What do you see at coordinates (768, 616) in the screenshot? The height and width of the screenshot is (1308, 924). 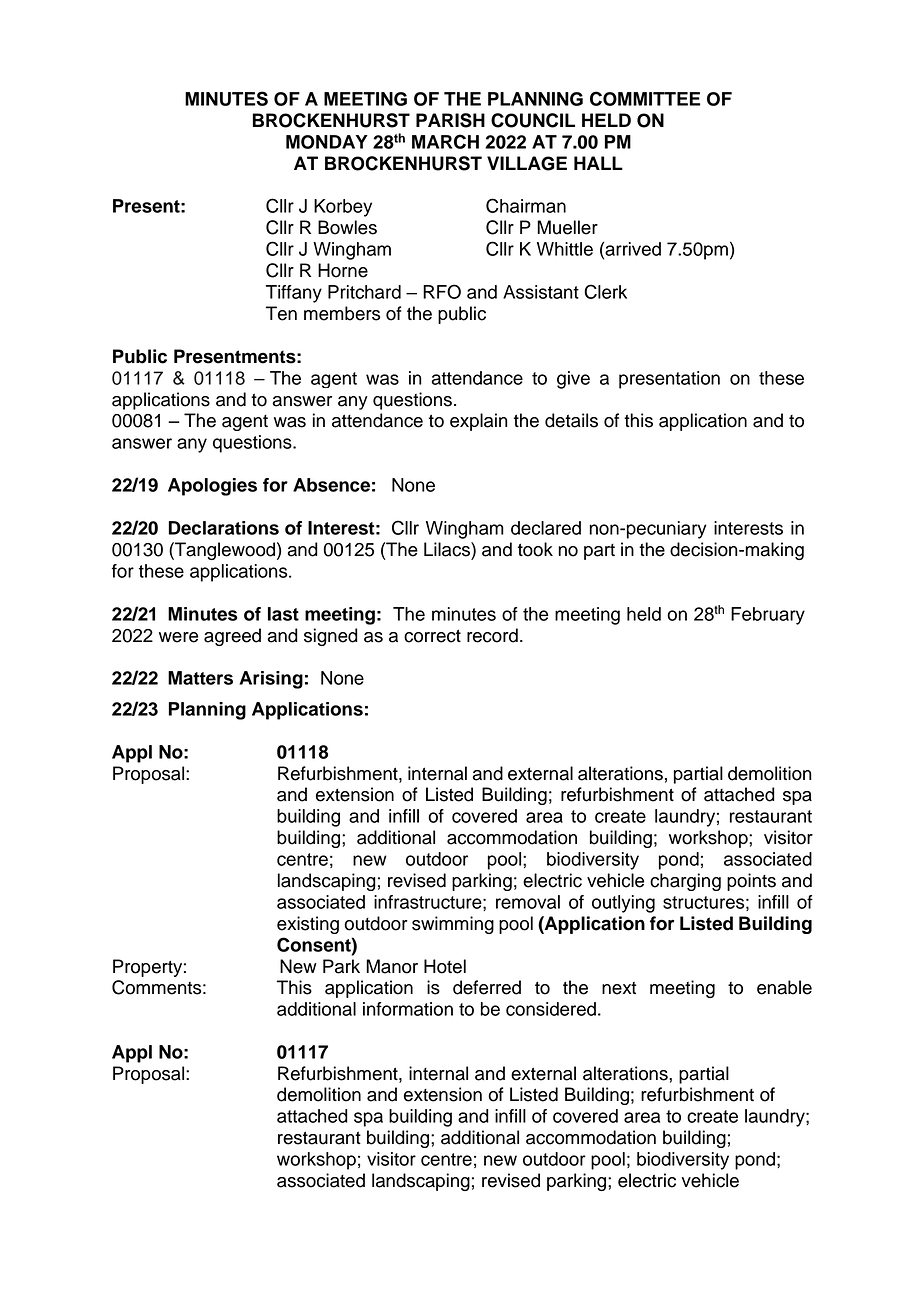 I see `February` at bounding box center [768, 616].
